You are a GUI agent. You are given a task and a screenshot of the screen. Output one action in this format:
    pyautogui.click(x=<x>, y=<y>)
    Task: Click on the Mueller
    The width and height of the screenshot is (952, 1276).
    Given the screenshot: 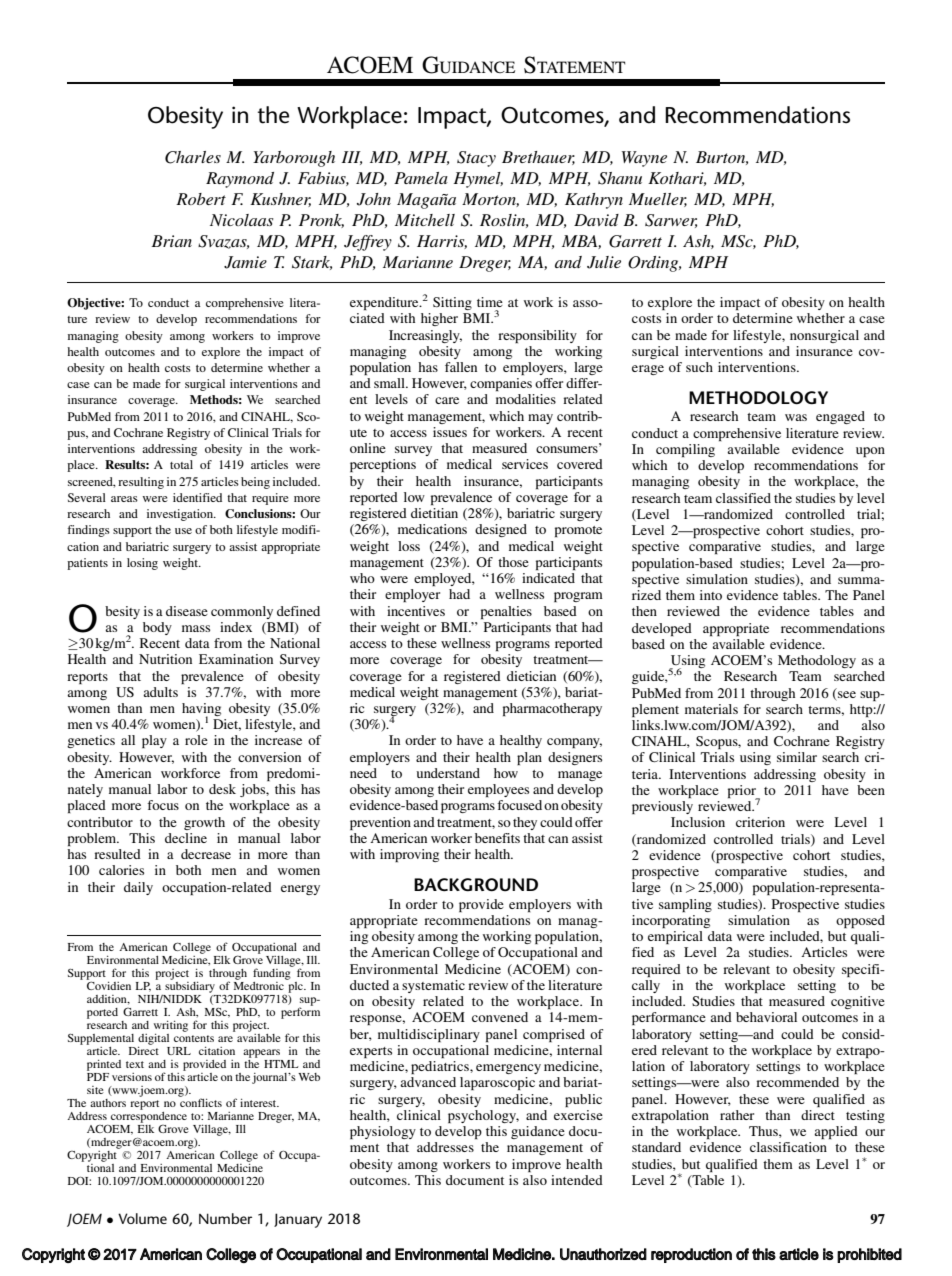 What is the action you would take?
    pyautogui.click(x=658, y=200)
